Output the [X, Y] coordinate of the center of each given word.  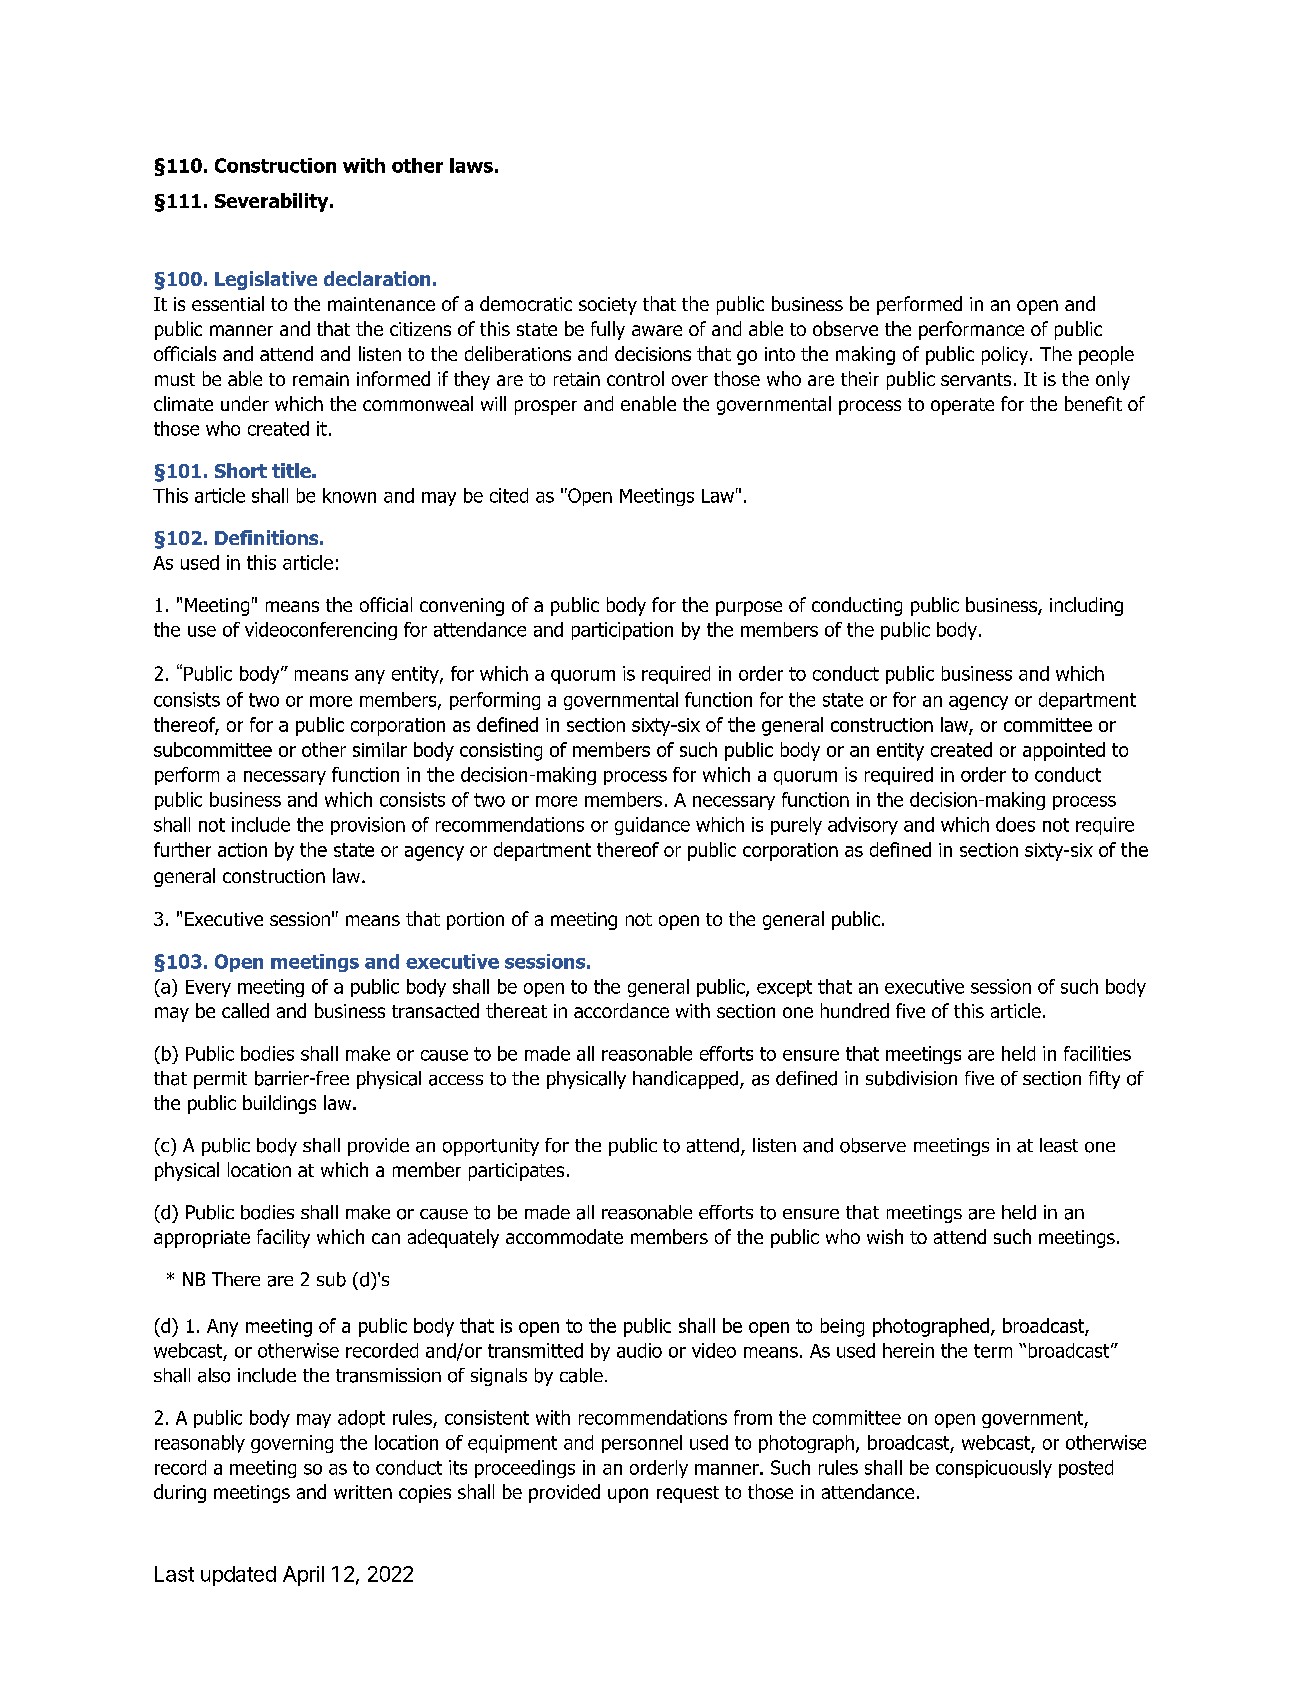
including [1086, 606]
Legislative [266, 280]
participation [622, 631]
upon [628, 1495]
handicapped [685, 1080]
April [303, 1576]
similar [380, 749]
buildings [279, 1104]
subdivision [911, 1078]
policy [1006, 355]
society [608, 306]
